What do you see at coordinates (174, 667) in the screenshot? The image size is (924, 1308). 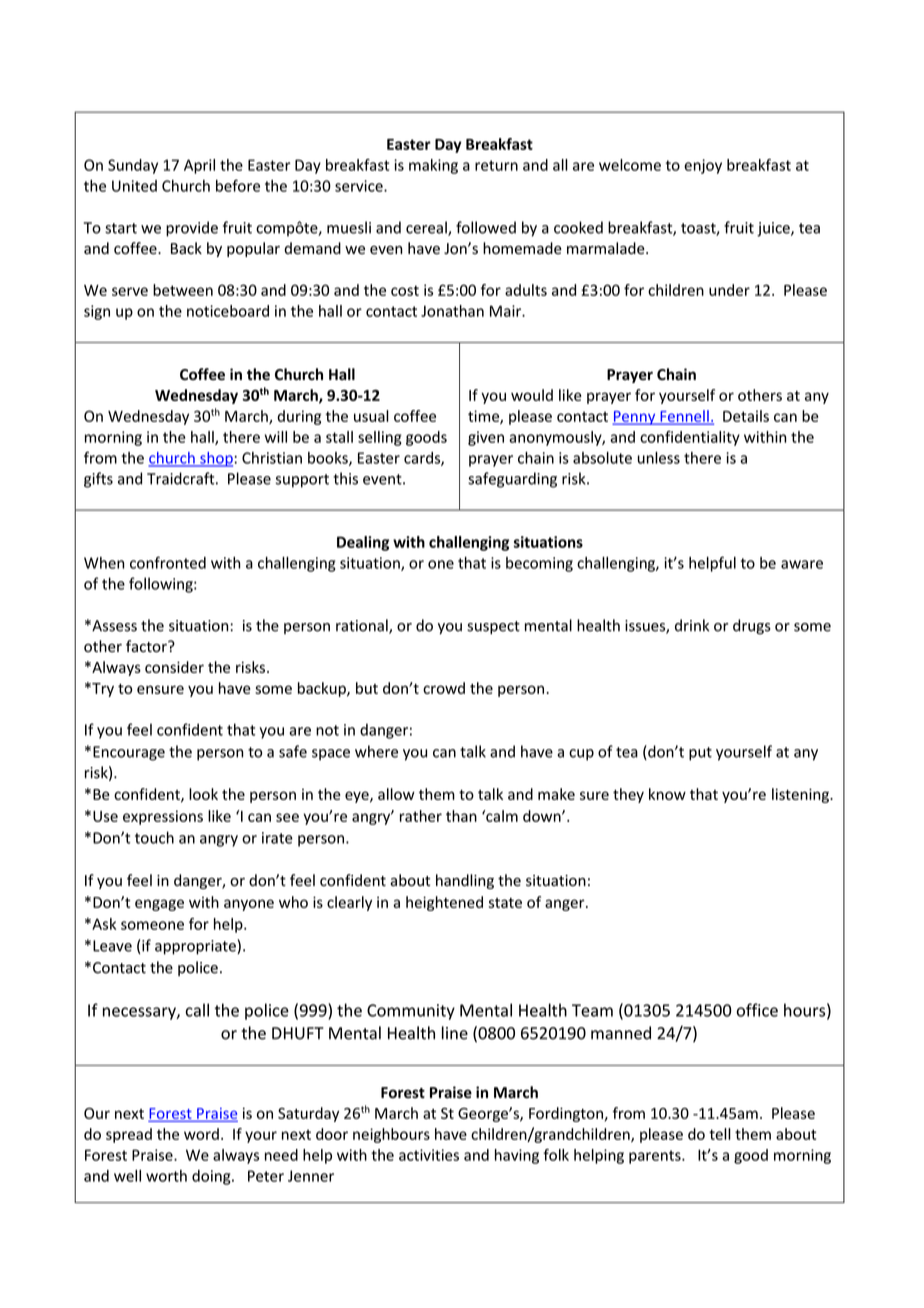 I see `consider` at bounding box center [174, 667].
